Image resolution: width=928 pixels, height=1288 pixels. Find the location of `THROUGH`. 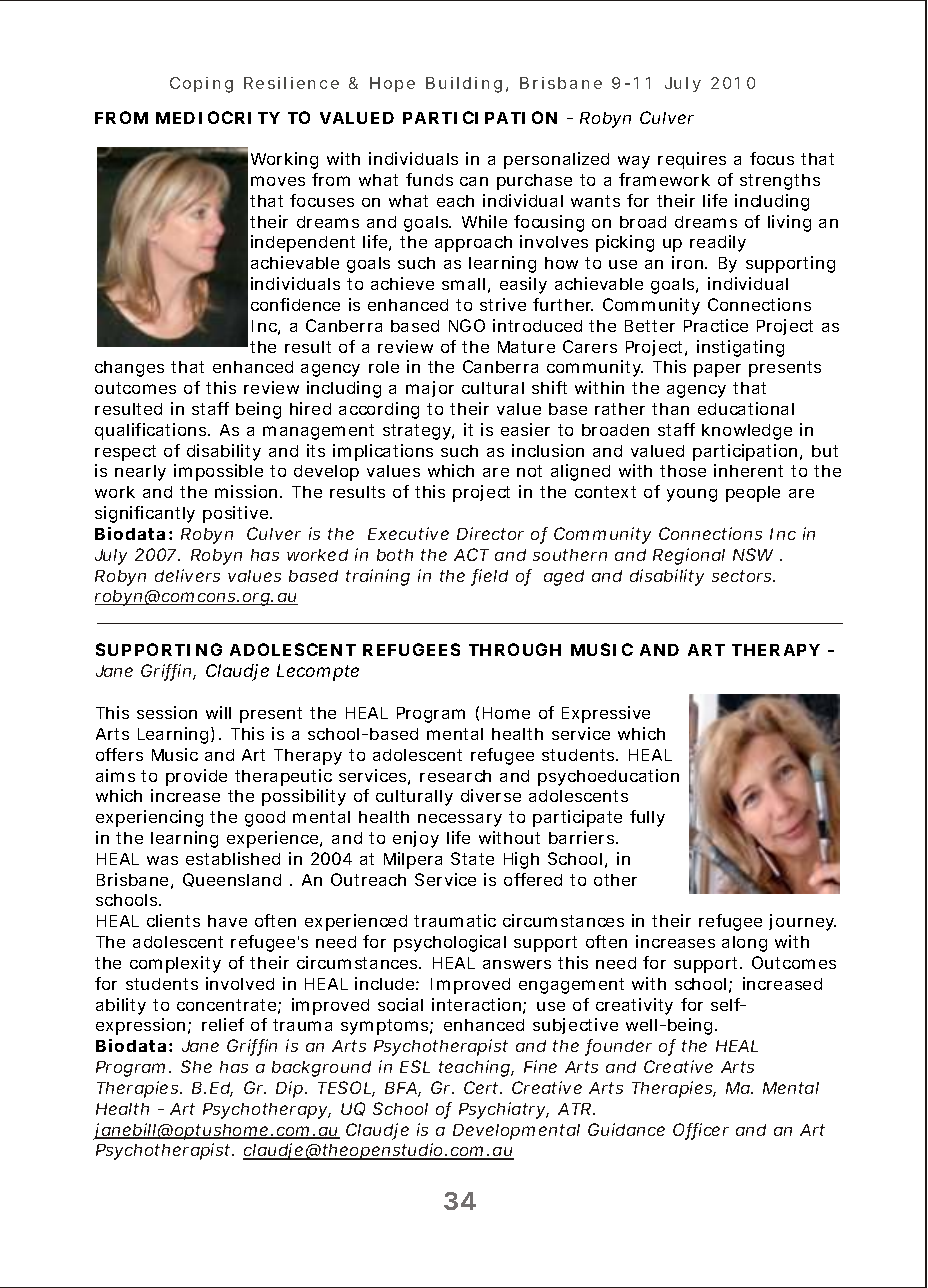

THROUGH is located at coordinates (515, 649).
